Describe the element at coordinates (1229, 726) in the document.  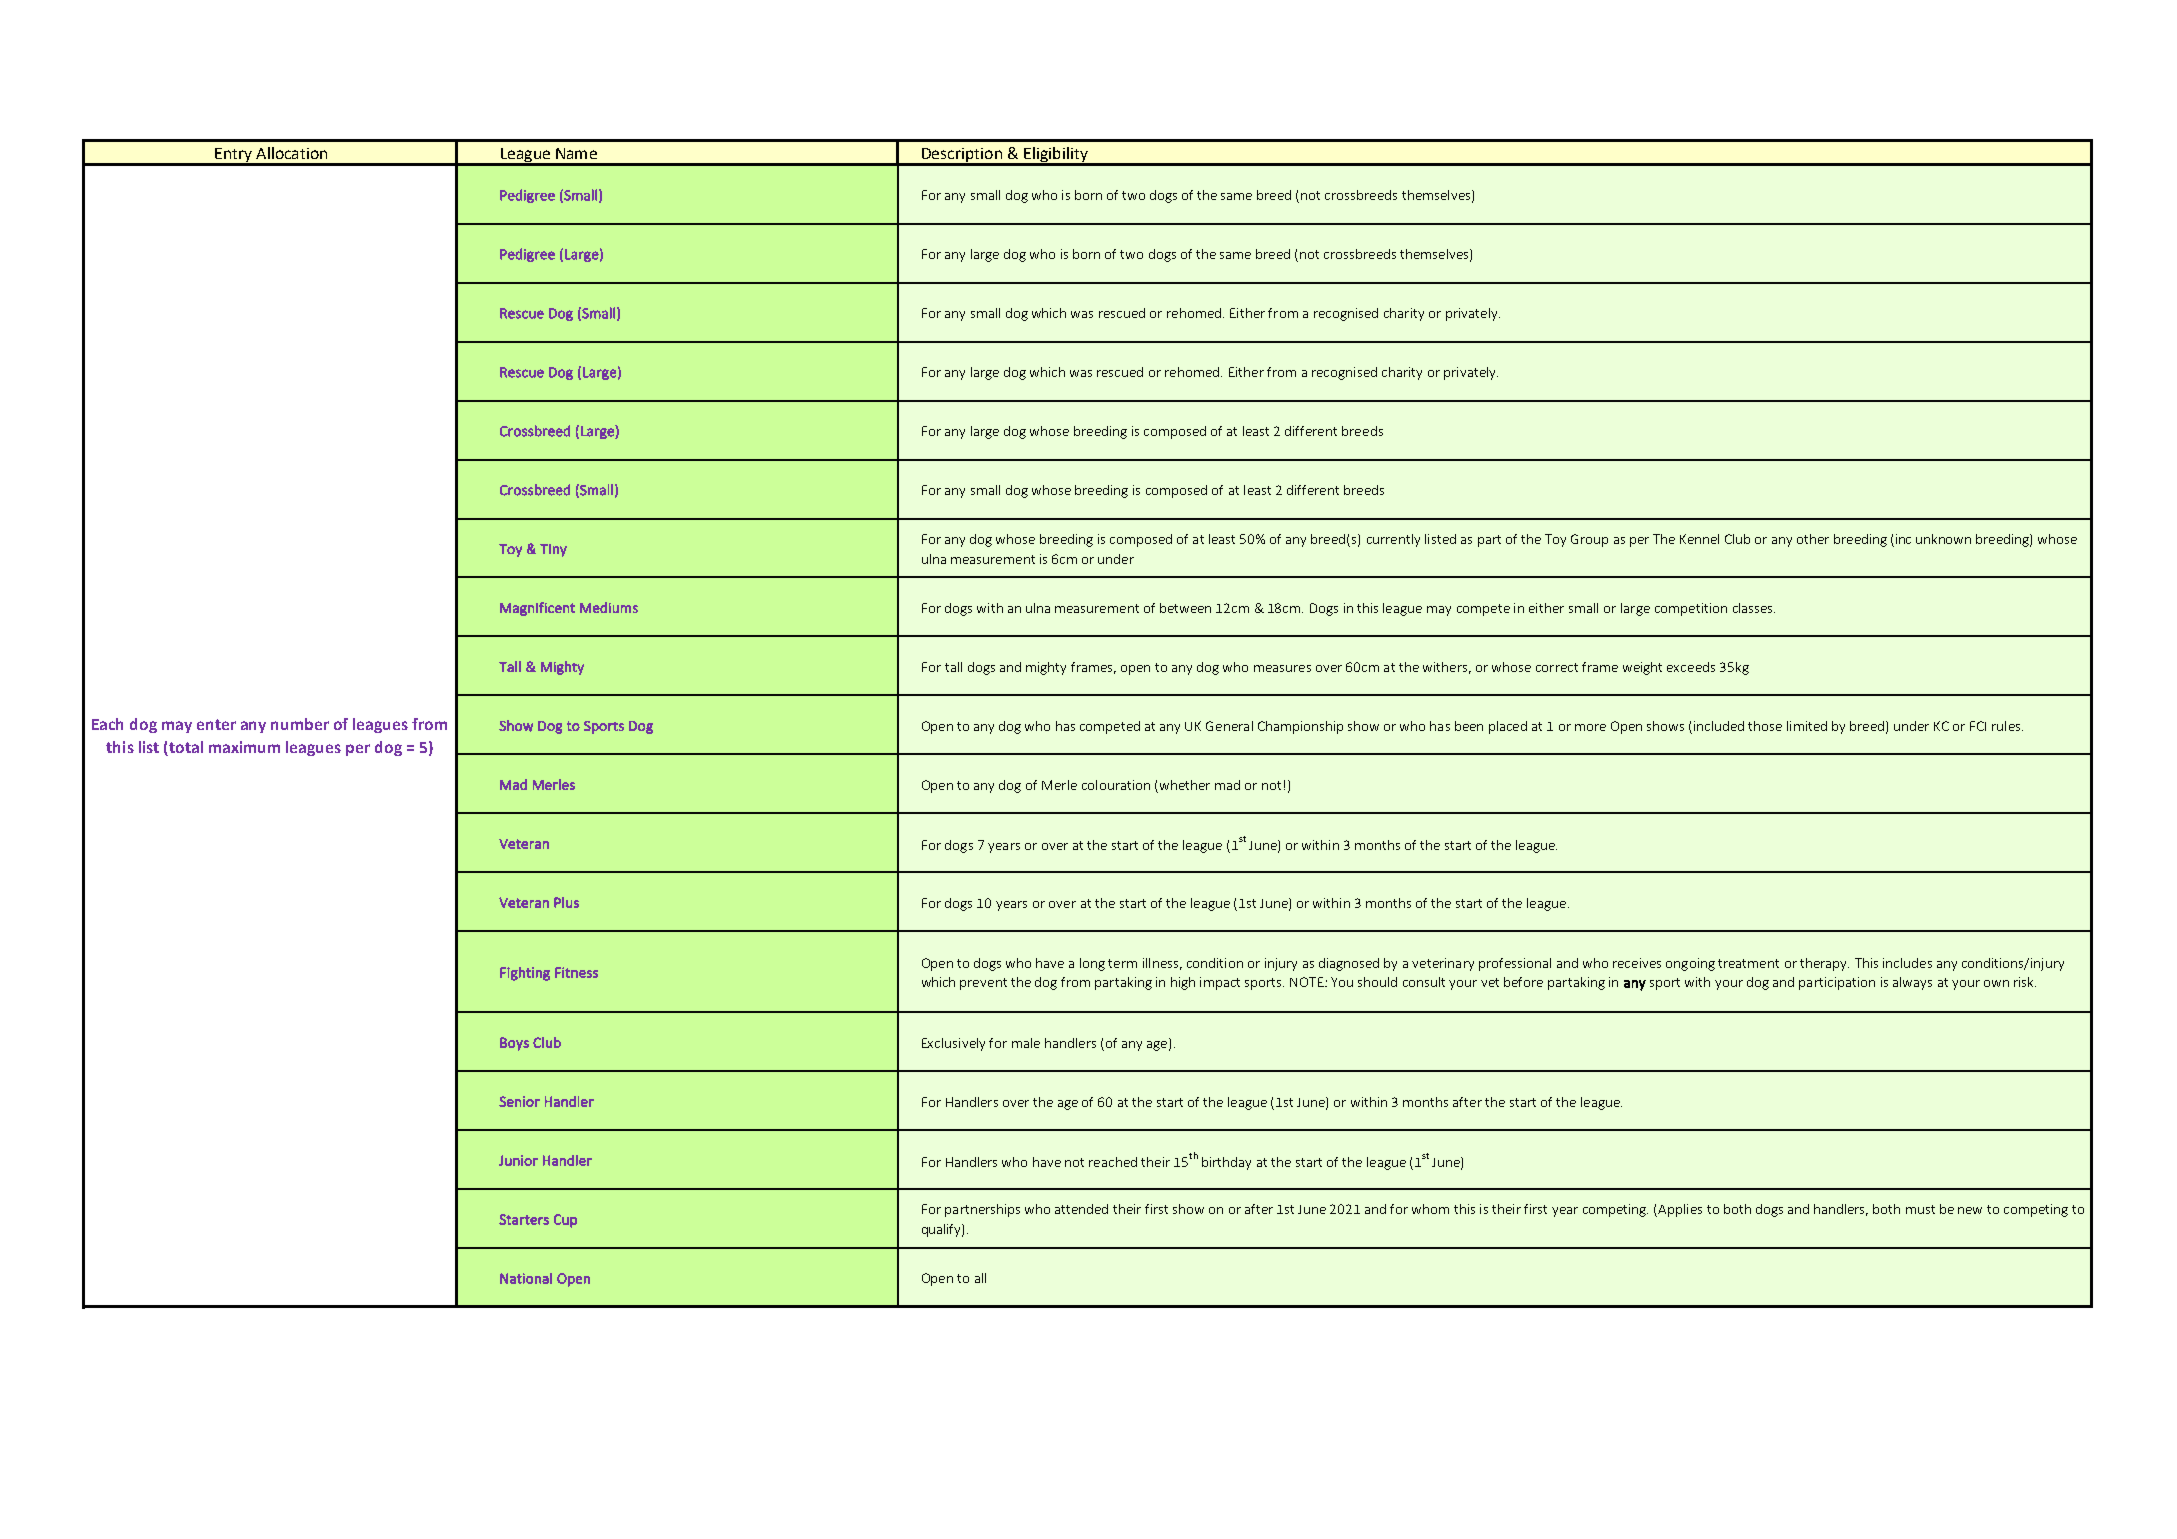
I see `General` at that location.
